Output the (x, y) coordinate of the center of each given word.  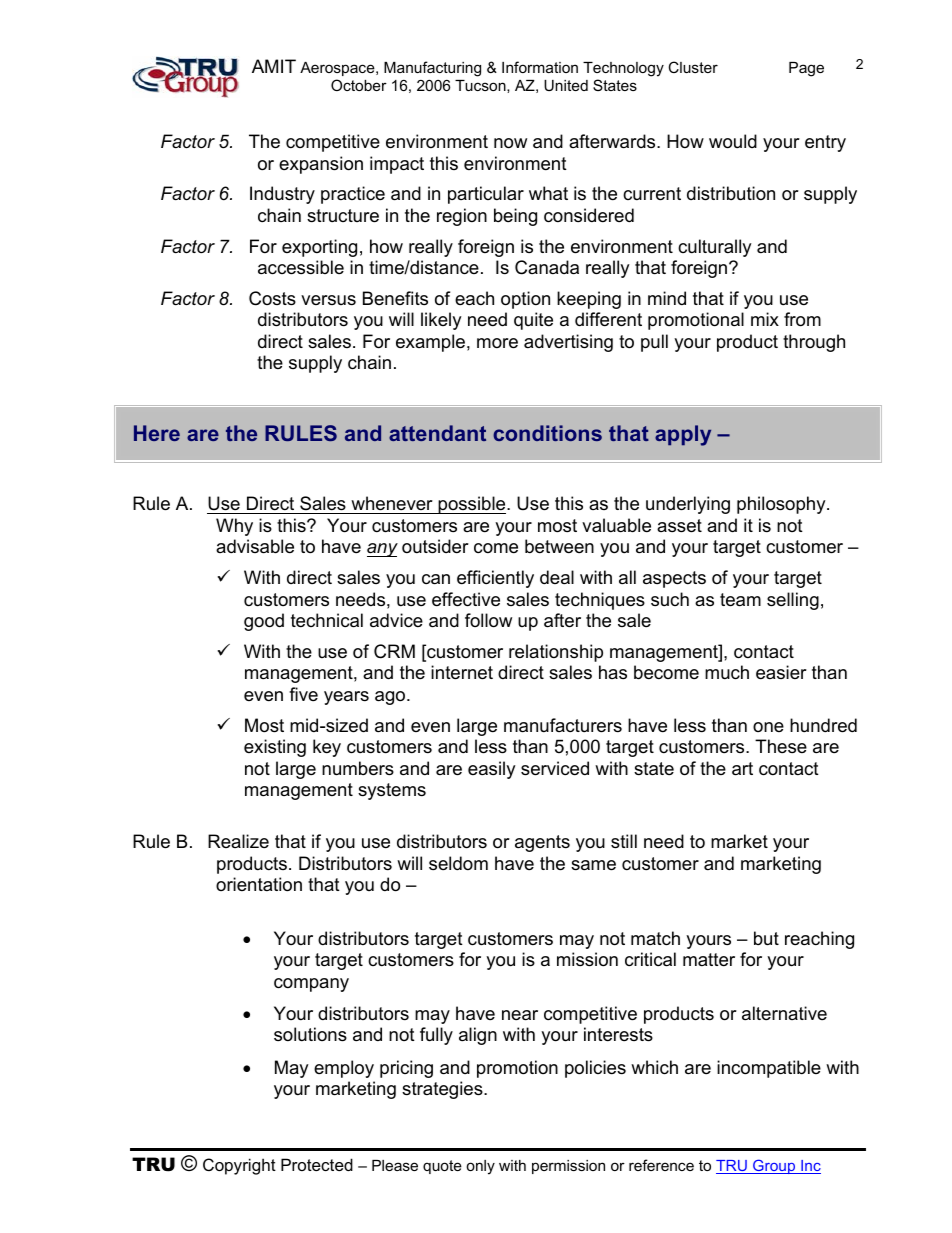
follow (488, 620)
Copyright (239, 1166)
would (733, 141)
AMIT (274, 66)
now (510, 143)
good (264, 622)
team (740, 600)
